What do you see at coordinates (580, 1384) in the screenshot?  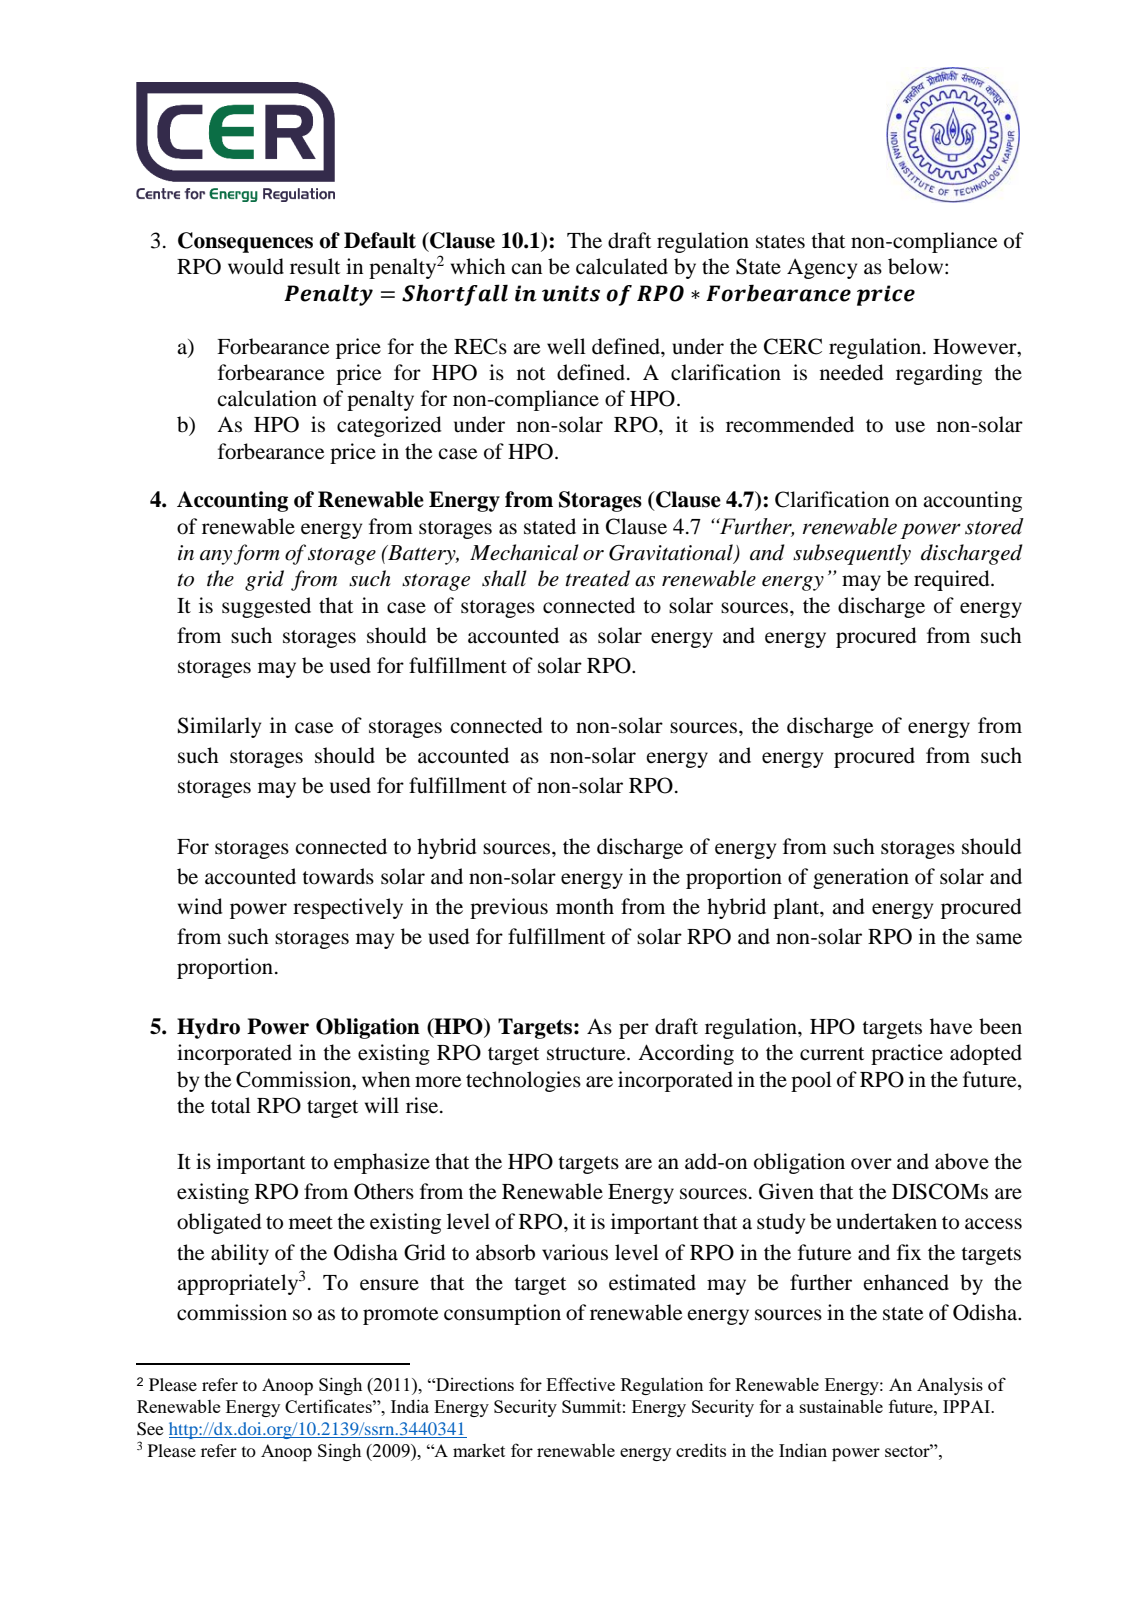 I see `Effective` at bounding box center [580, 1384].
